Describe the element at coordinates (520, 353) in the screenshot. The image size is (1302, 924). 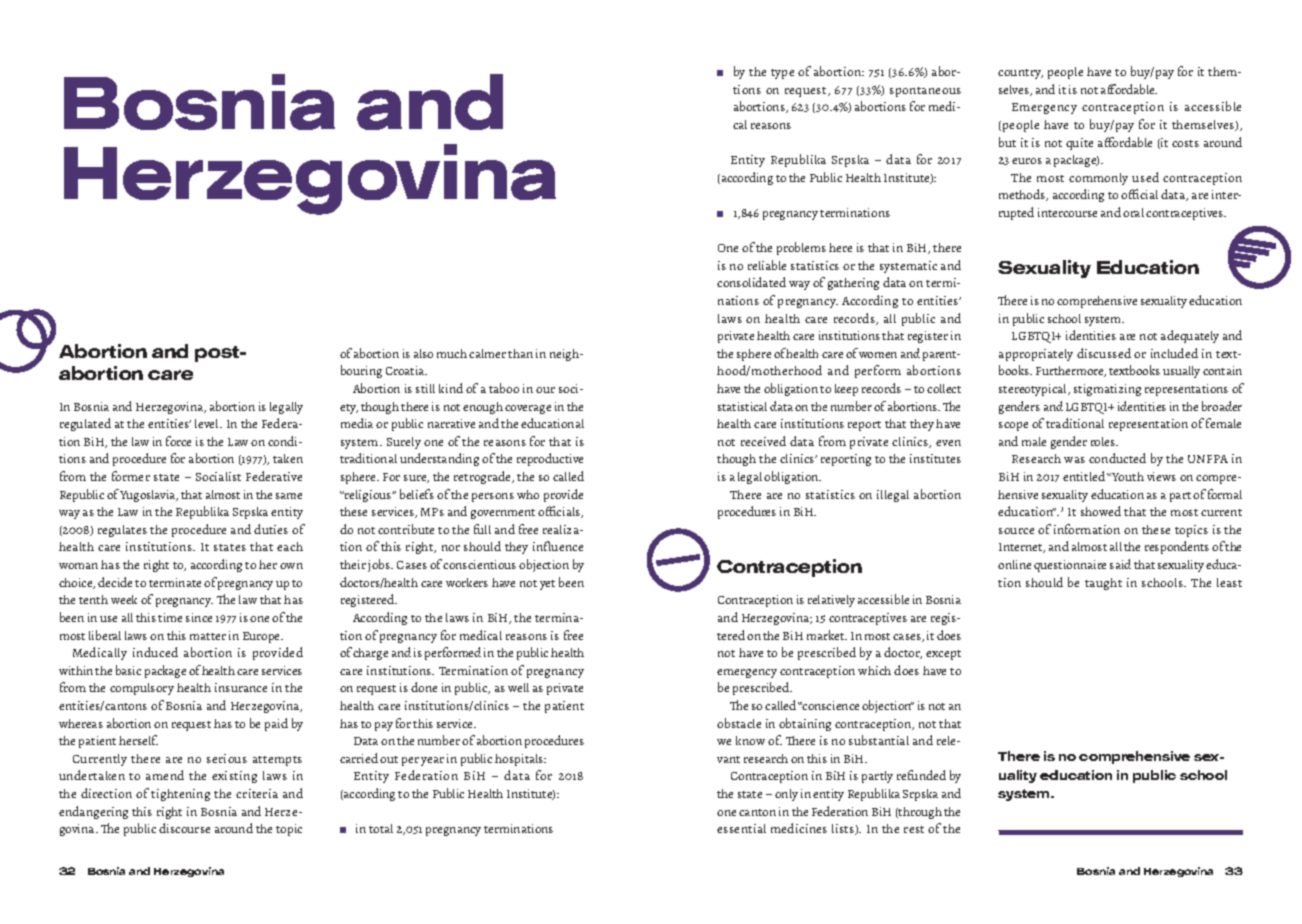
I see `than` at that location.
